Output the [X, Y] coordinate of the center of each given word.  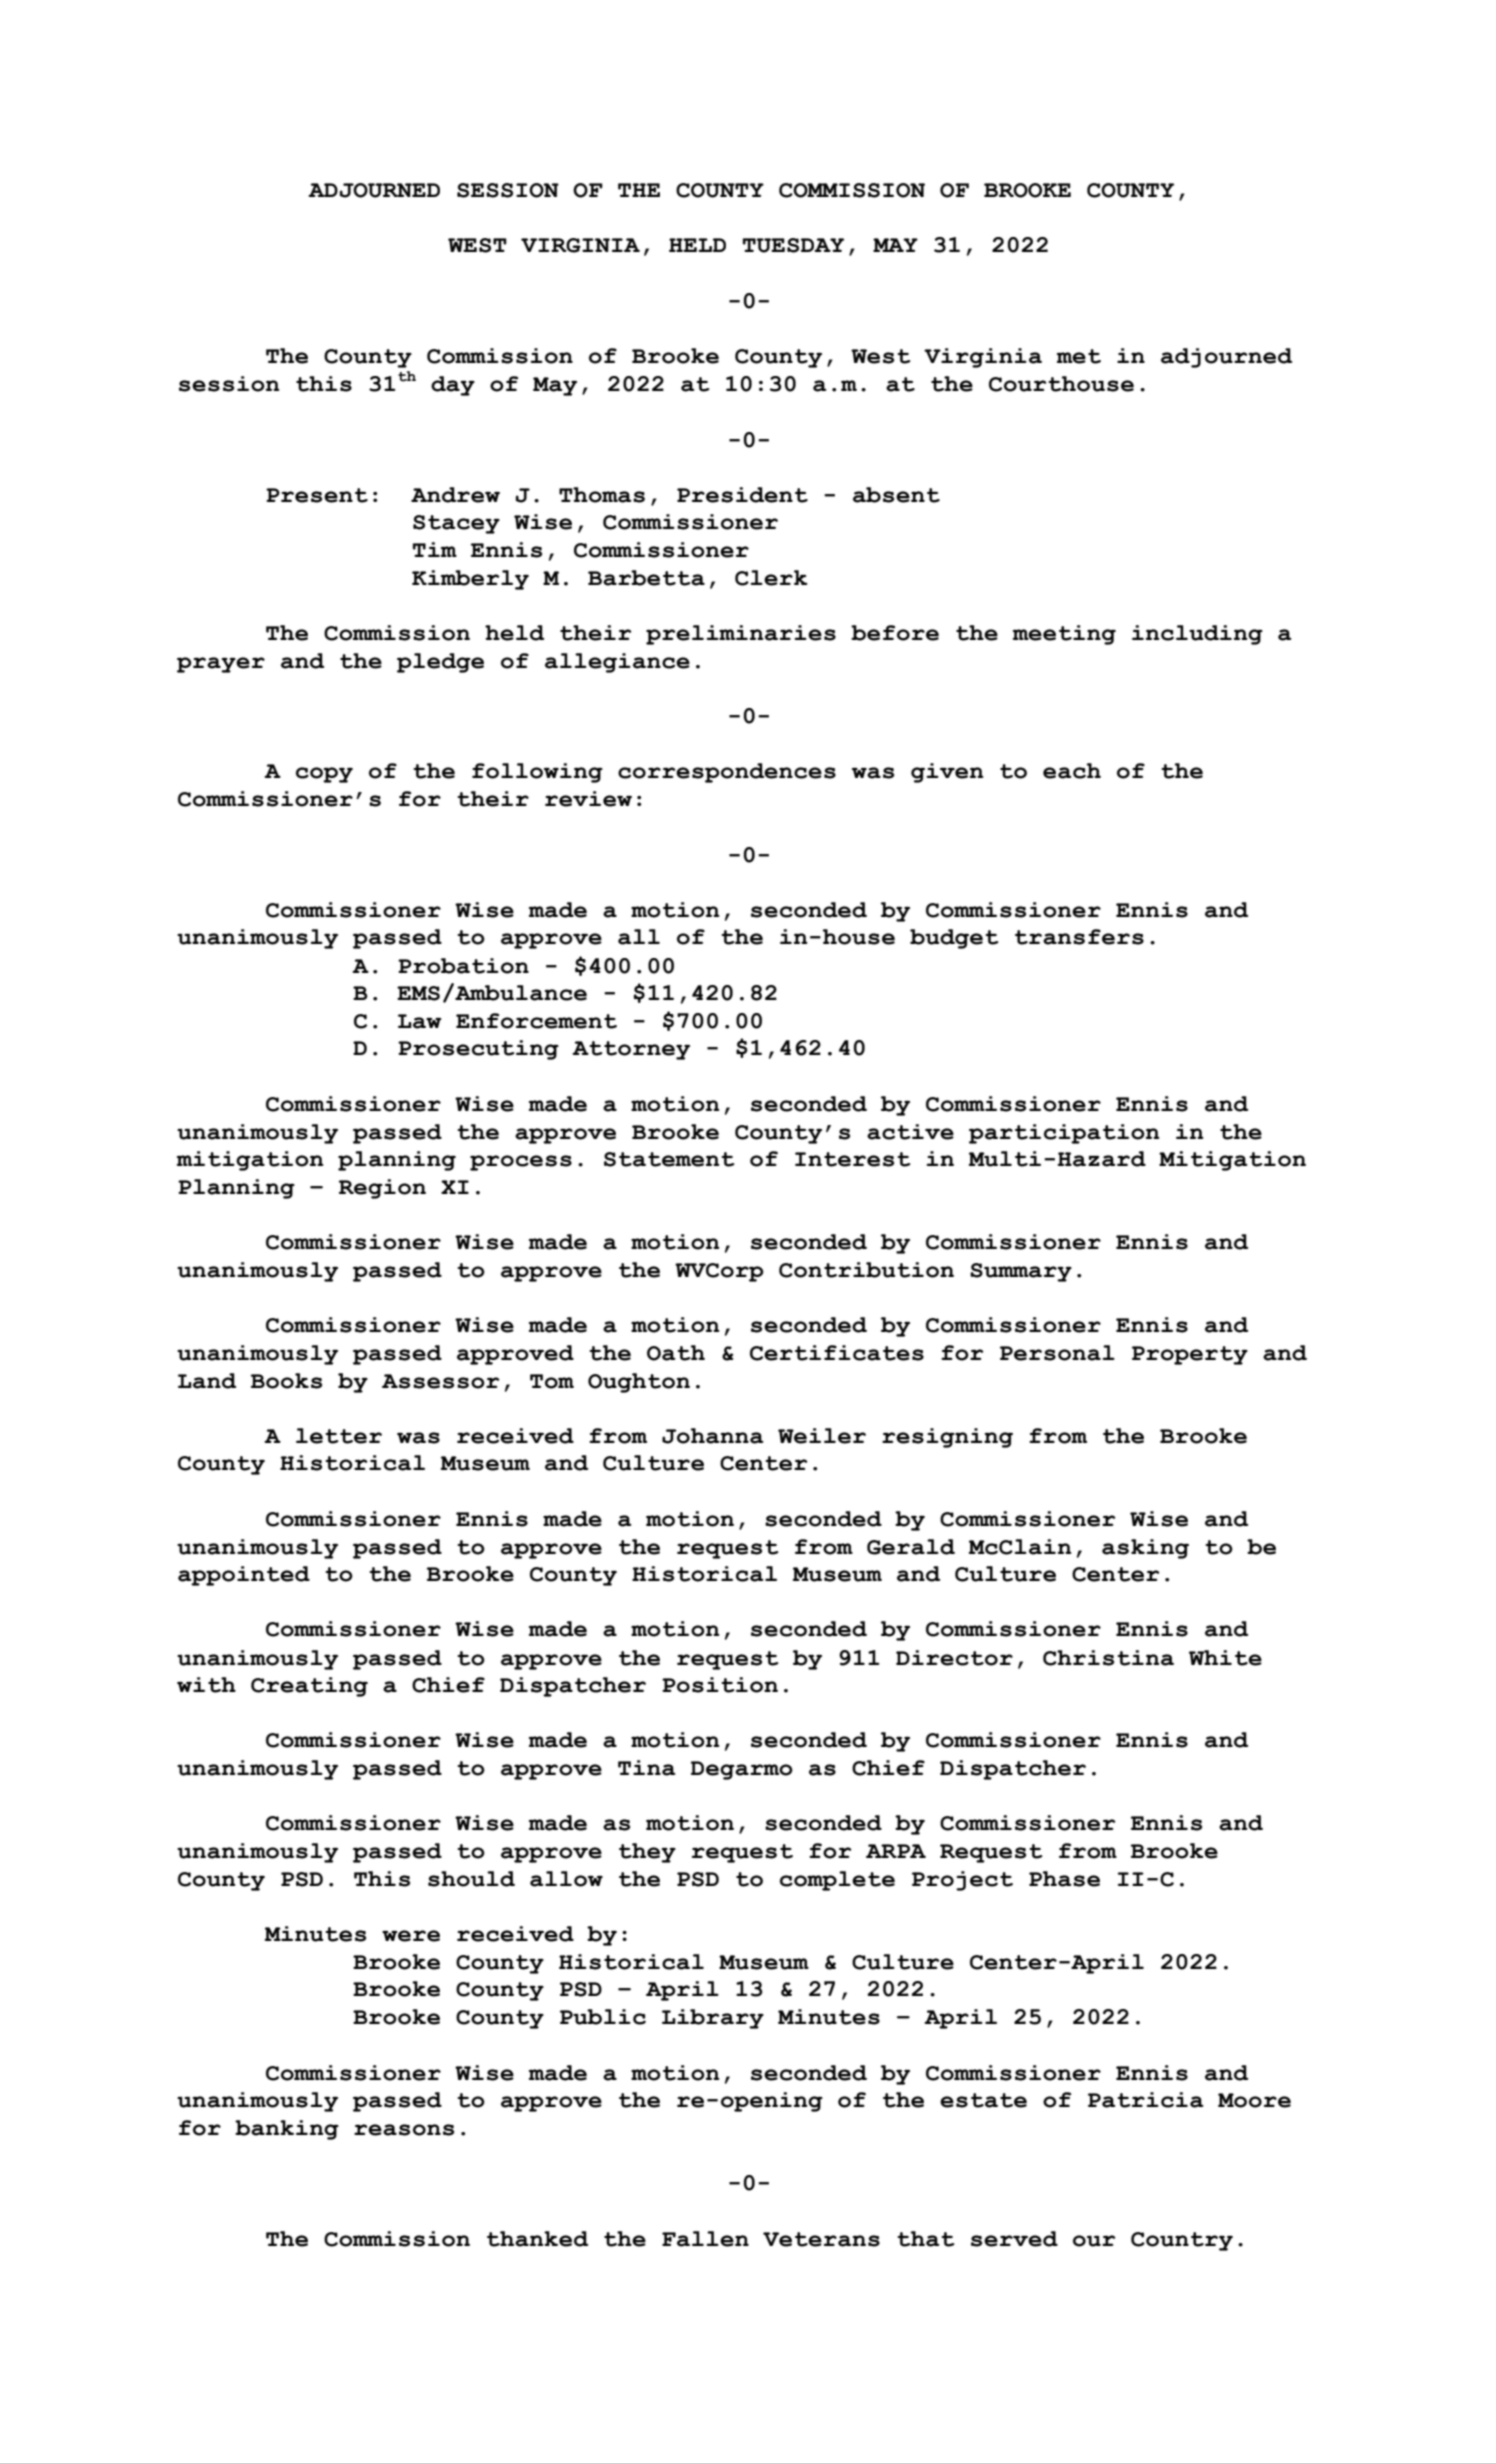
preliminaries [741, 635]
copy [324, 775]
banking [287, 2130]
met [1079, 356]
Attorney [631, 1050]
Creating [309, 1687]
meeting [1064, 635]
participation [1064, 1134]
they [647, 1853]
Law [419, 1021]
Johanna [713, 1436]
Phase [1064, 1879]
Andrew [455, 495]
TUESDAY [793, 245]
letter [339, 1436]
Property [1190, 1355]
